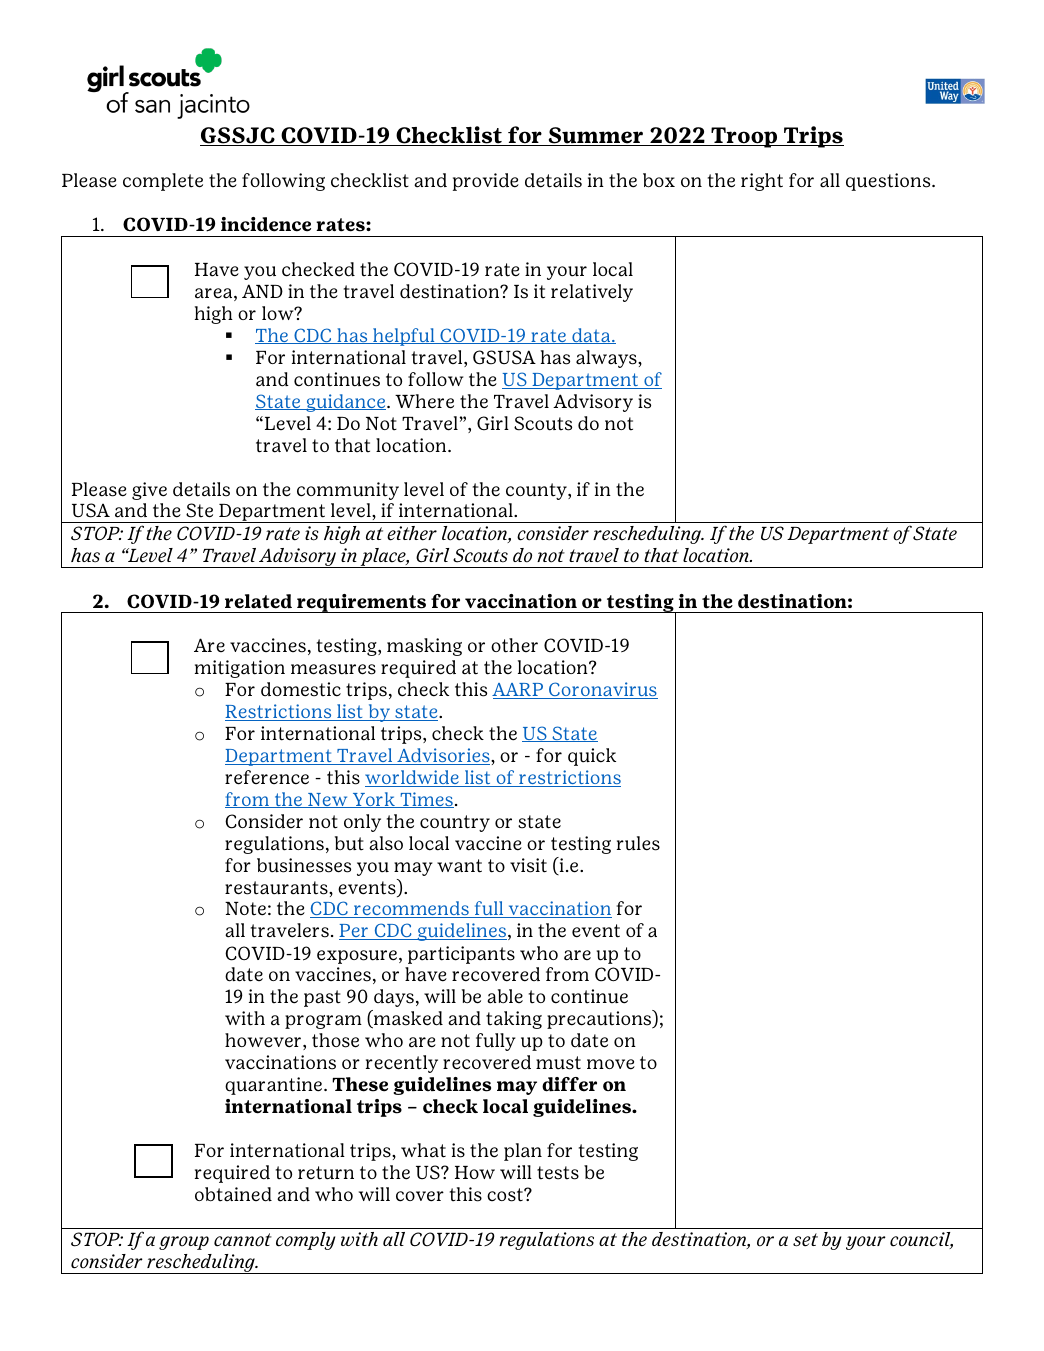 The image size is (1044, 1351). I want to click on restaurants, so click(277, 888).
